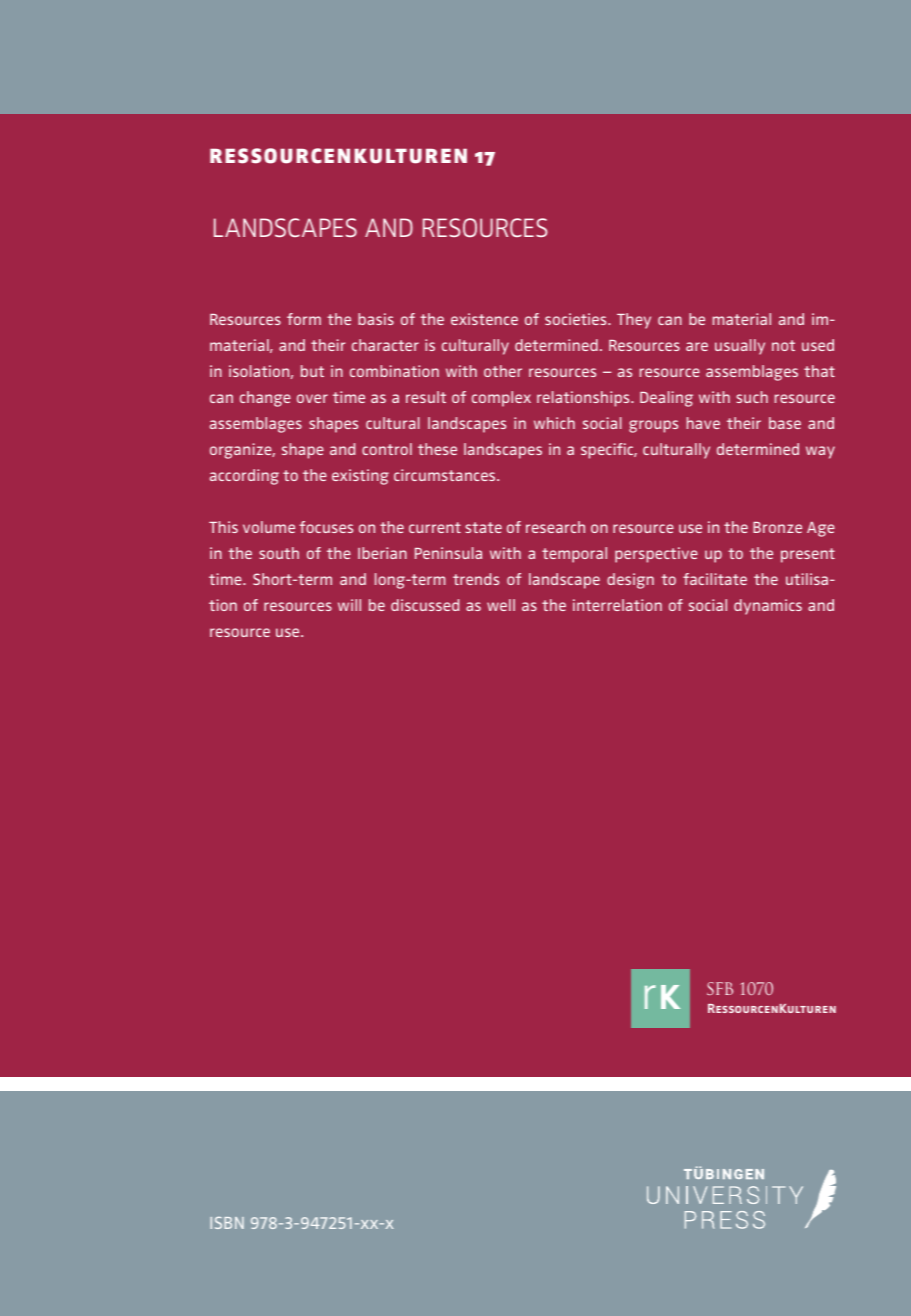 This screenshot has width=911, height=1316. I want to click on well, so click(501, 605).
